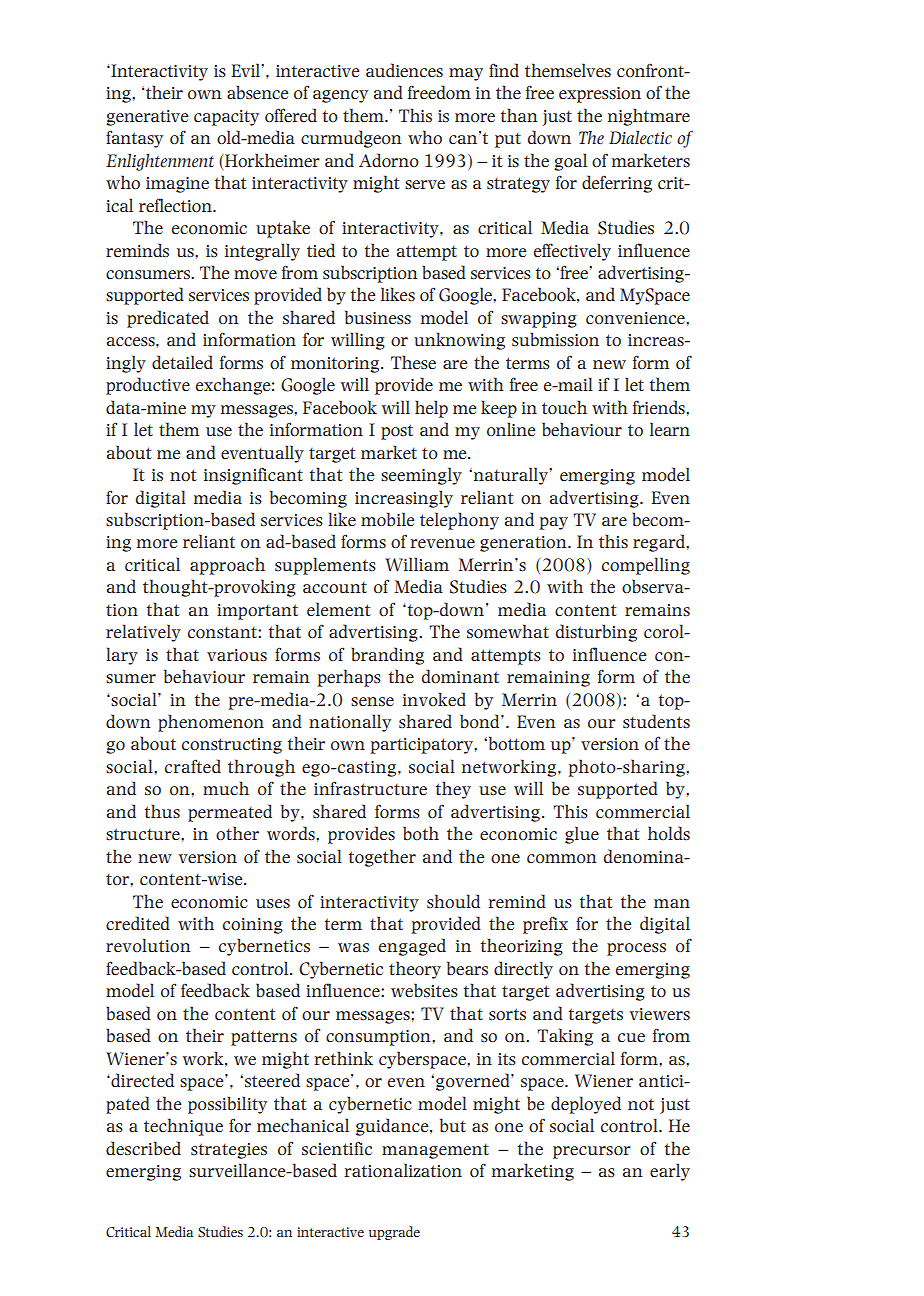  What do you see at coordinates (596, 633) in the page?
I see `disturbing` at bounding box center [596, 633].
